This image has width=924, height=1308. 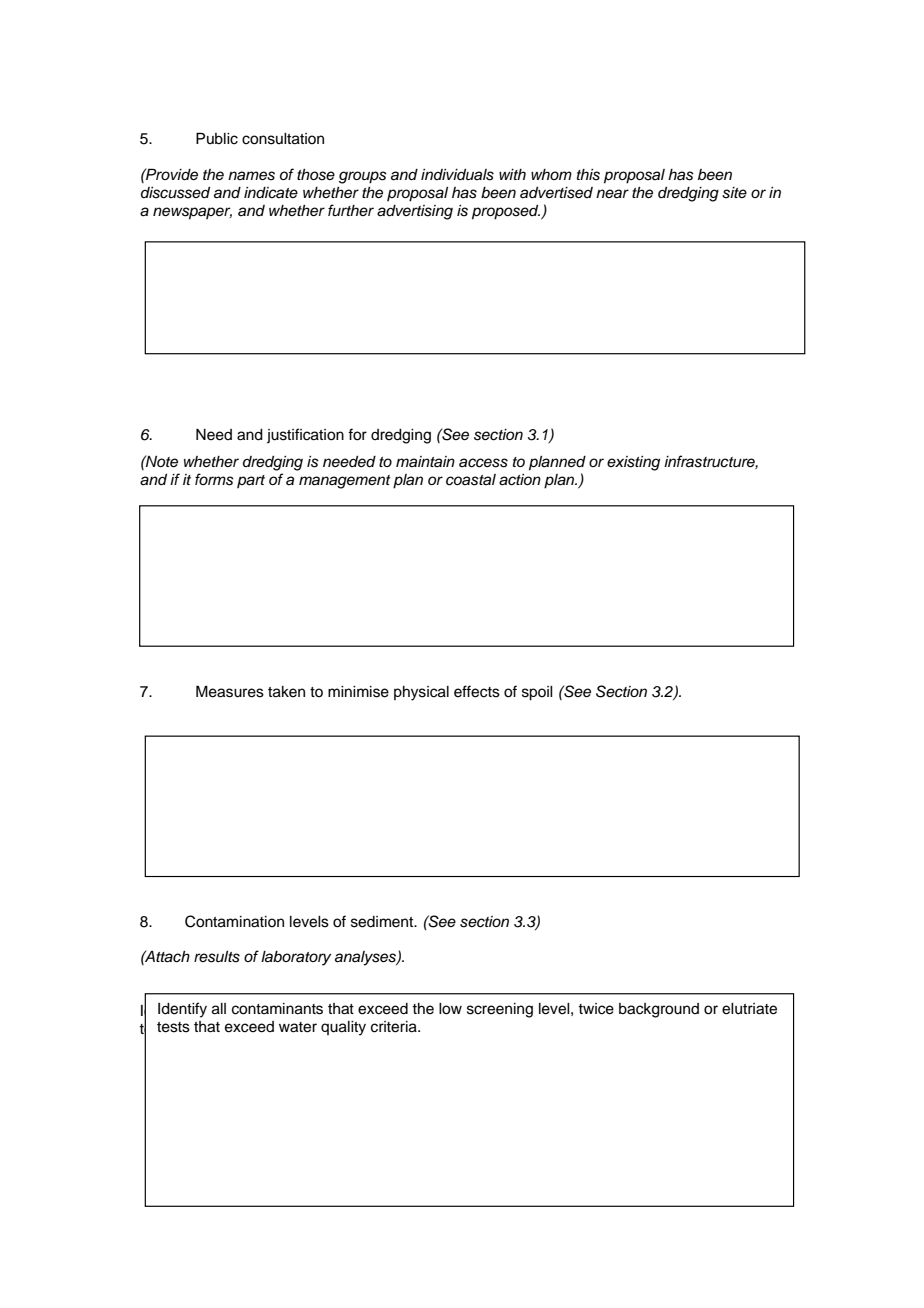 What do you see at coordinates (383, 922) in the image?
I see `sediment` at bounding box center [383, 922].
